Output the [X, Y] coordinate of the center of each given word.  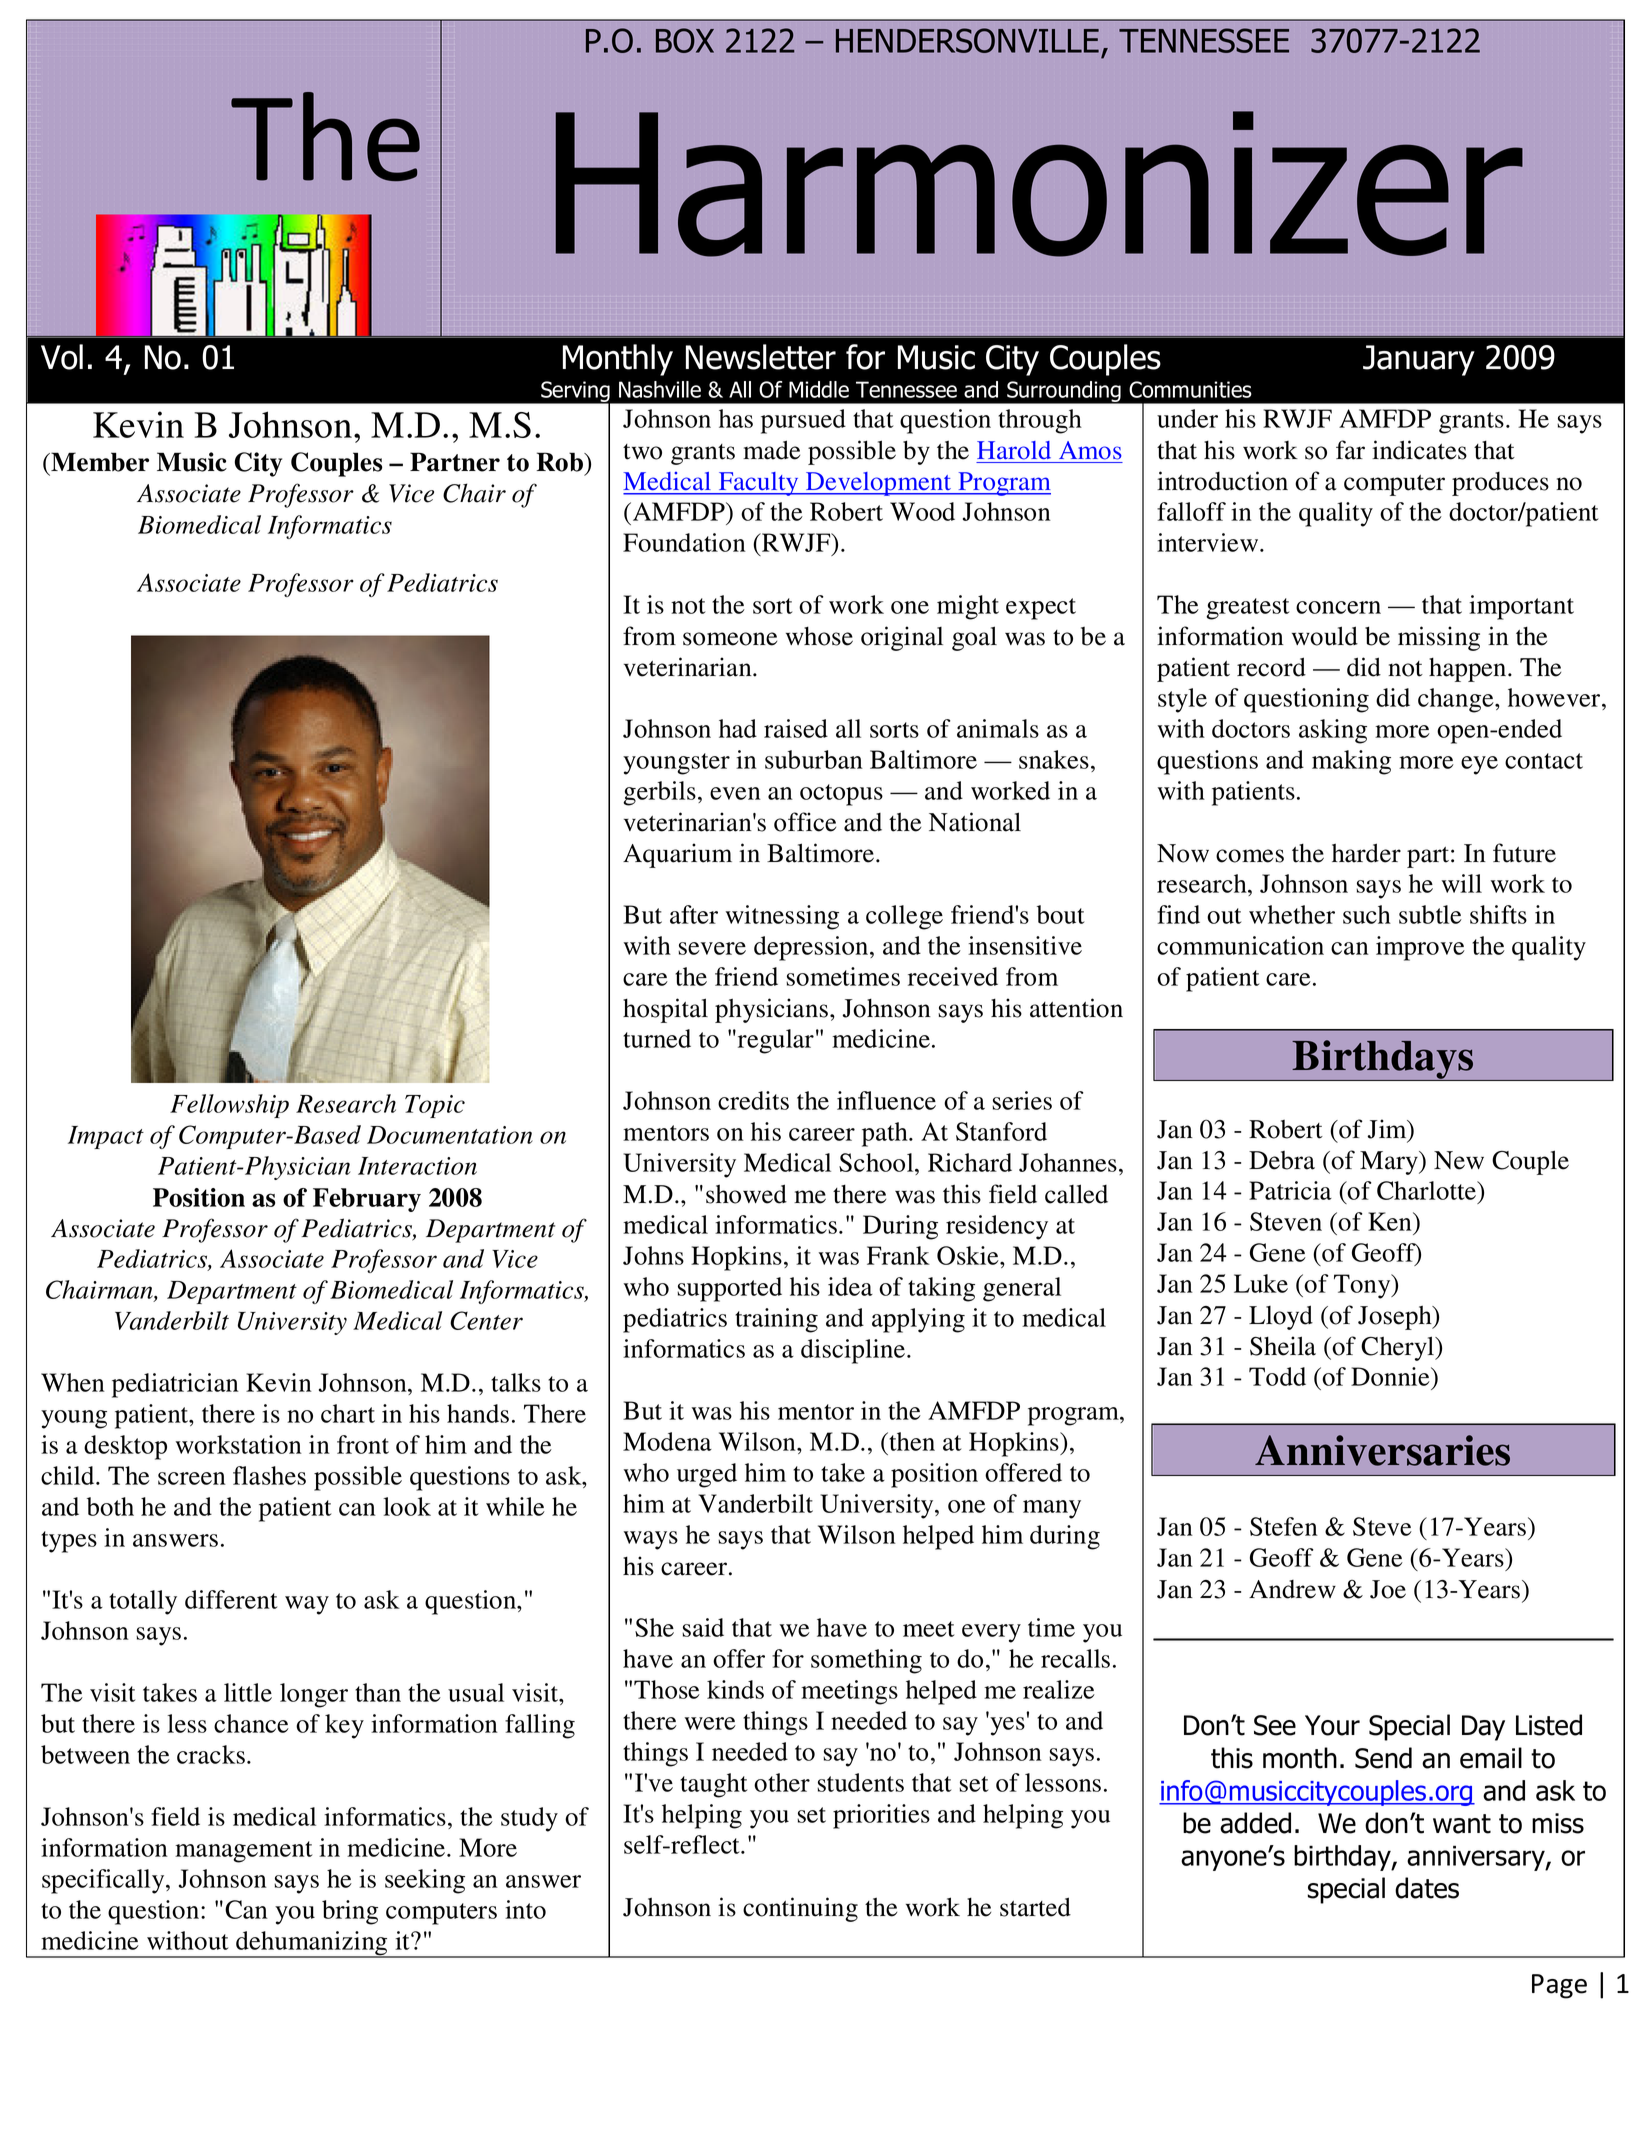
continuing [800, 1909]
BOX [685, 40]
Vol [62, 357]
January [1419, 360]
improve [1420, 948]
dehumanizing [312, 1944]
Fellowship [229, 1106]
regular [776, 1041]
